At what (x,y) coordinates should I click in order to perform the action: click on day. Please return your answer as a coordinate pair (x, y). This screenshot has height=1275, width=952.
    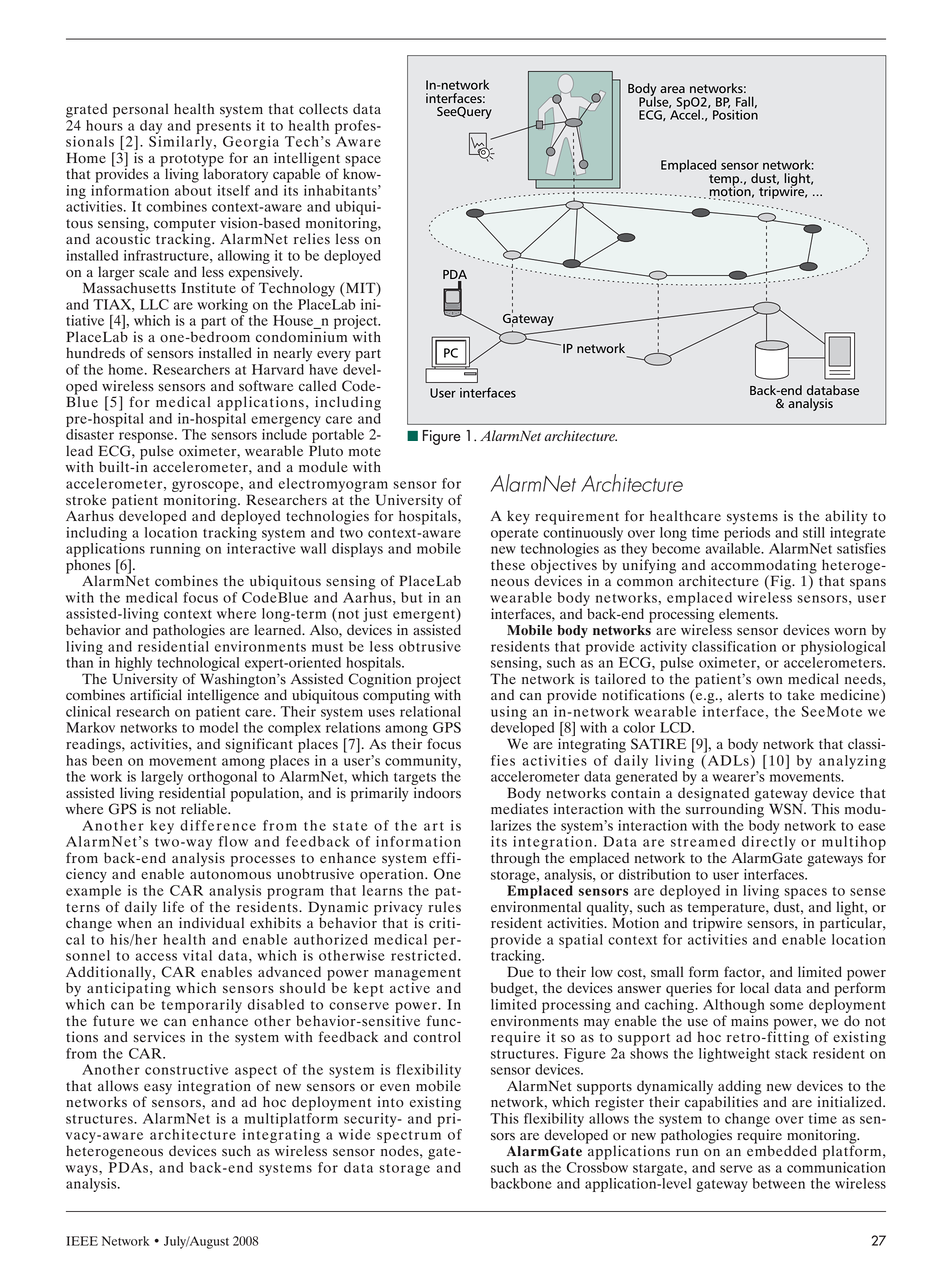
    Looking at the image, I should click on (151, 127).
